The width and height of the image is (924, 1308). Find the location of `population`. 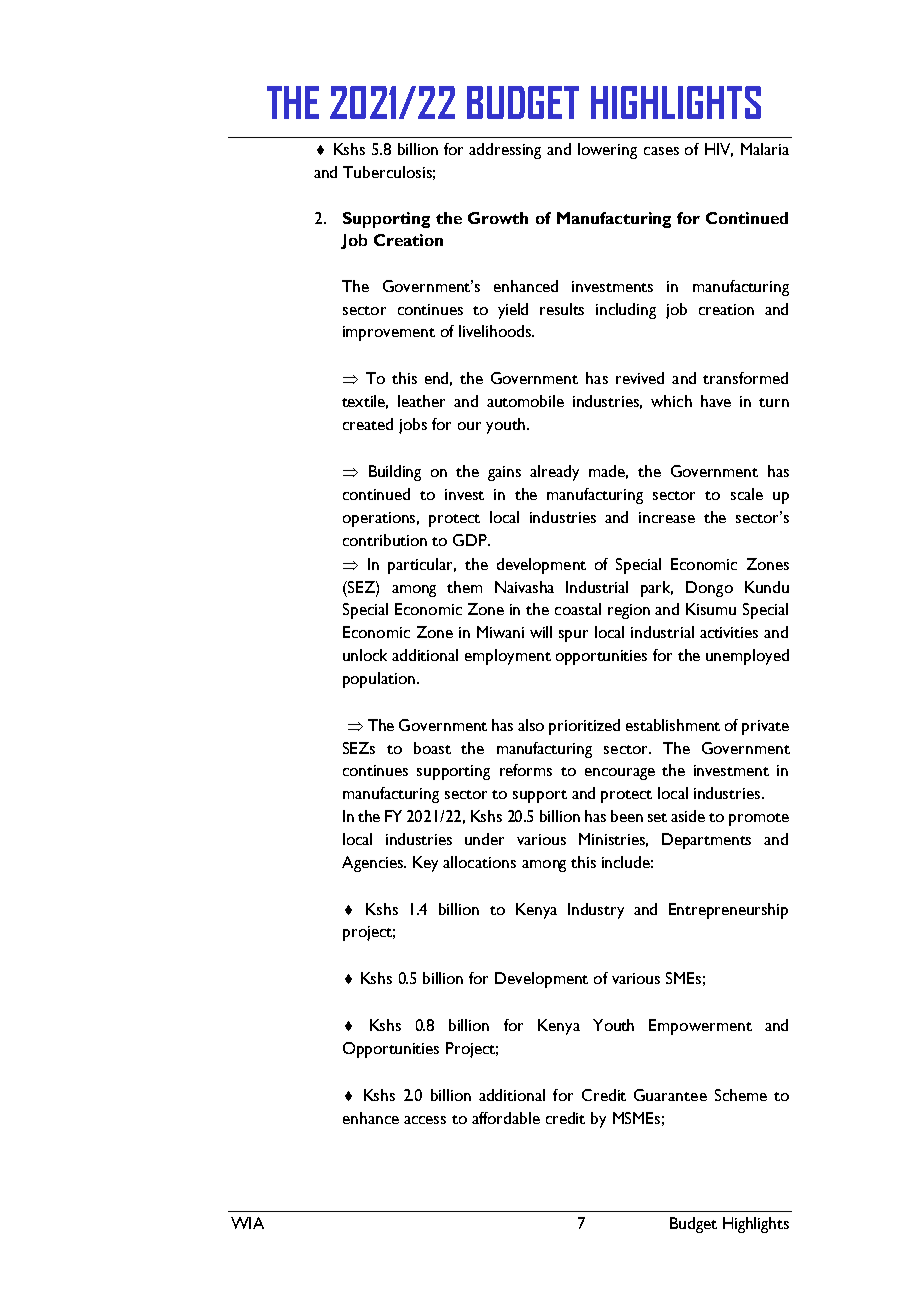

population is located at coordinates (379, 680).
